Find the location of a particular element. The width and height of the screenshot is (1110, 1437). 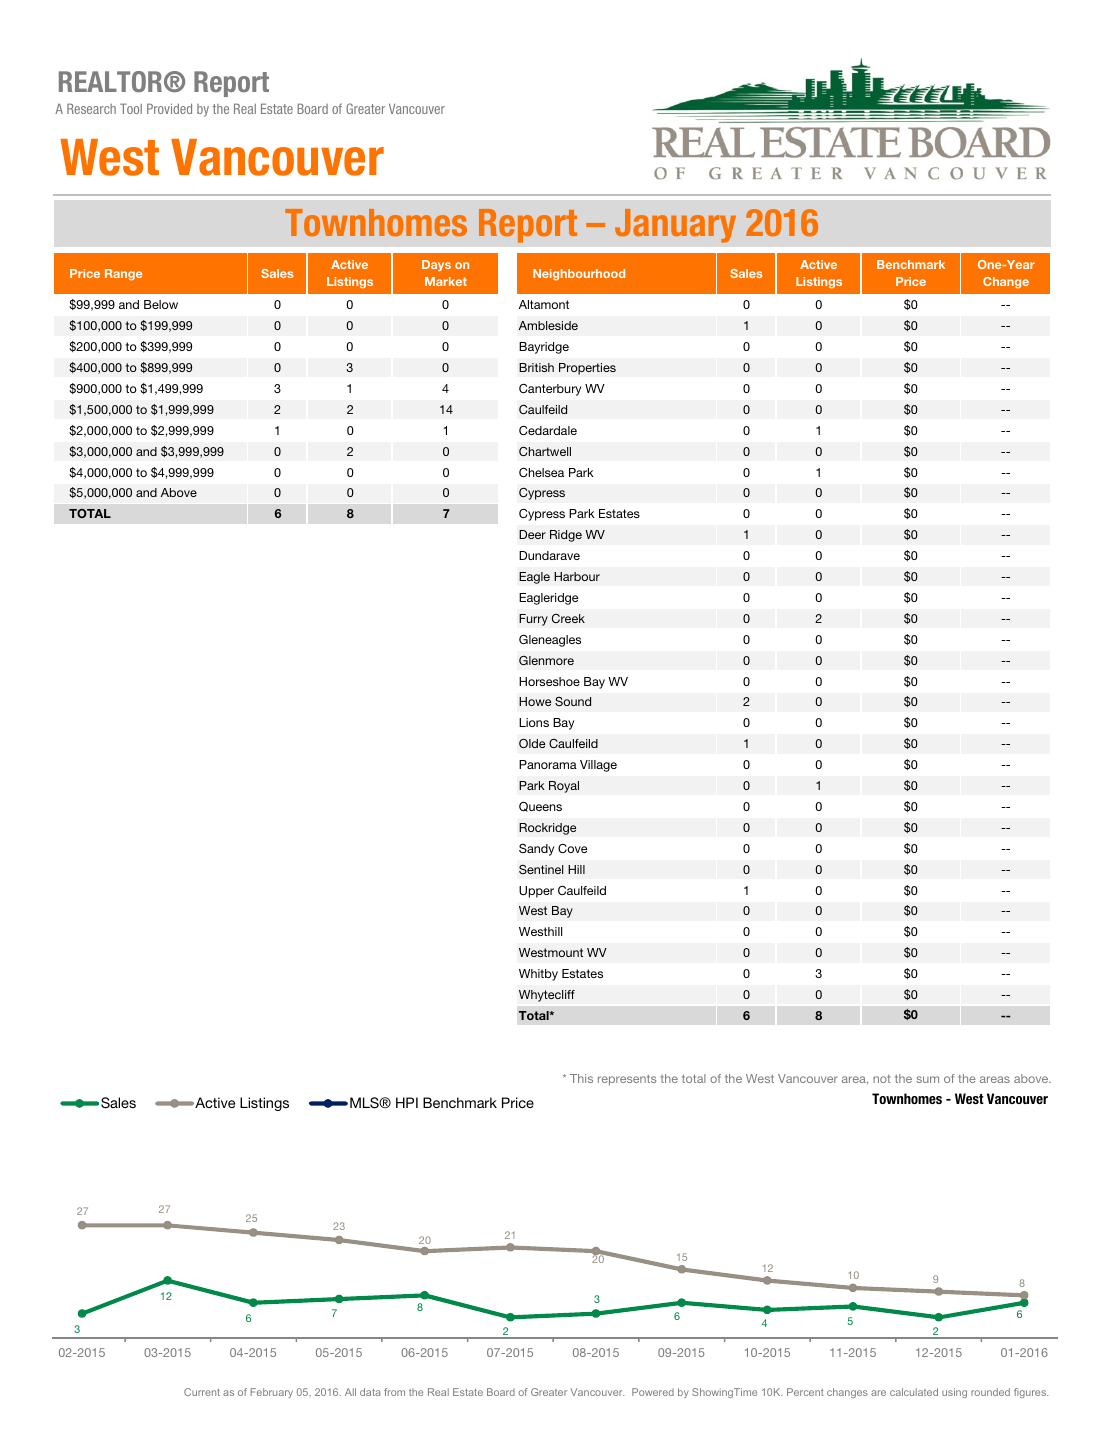

Current is located at coordinates (202, 1392).
